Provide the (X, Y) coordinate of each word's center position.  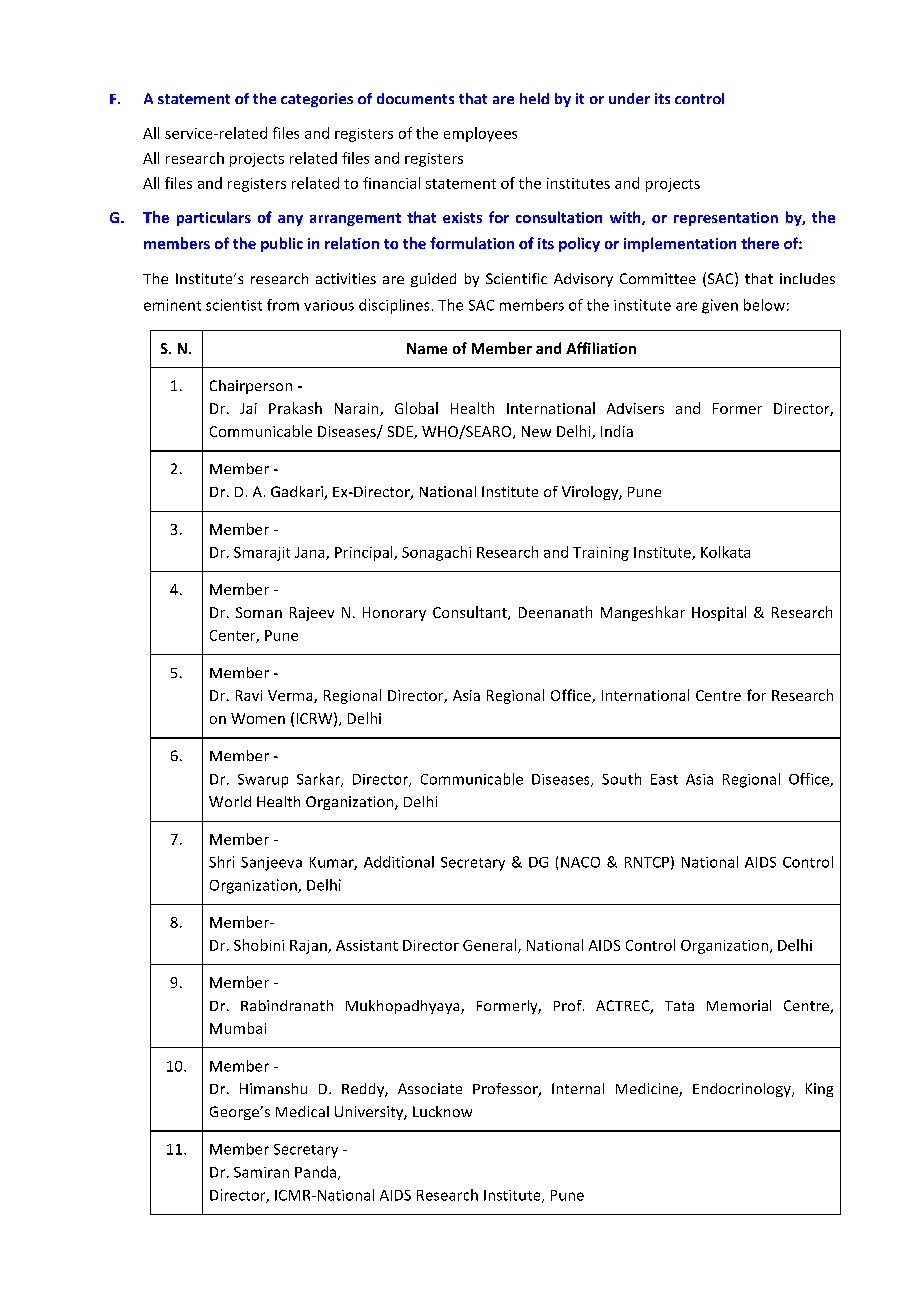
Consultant (471, 613)
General (491, 946)
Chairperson (251, 387)
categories (317, 100)
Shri (221, 862)
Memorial (739, 1005)
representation (726, 219)
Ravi (249, 695)
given (720, 306)
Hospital (719, 613)
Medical (302, 1111)
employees (480, 134)
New (536, 431)
